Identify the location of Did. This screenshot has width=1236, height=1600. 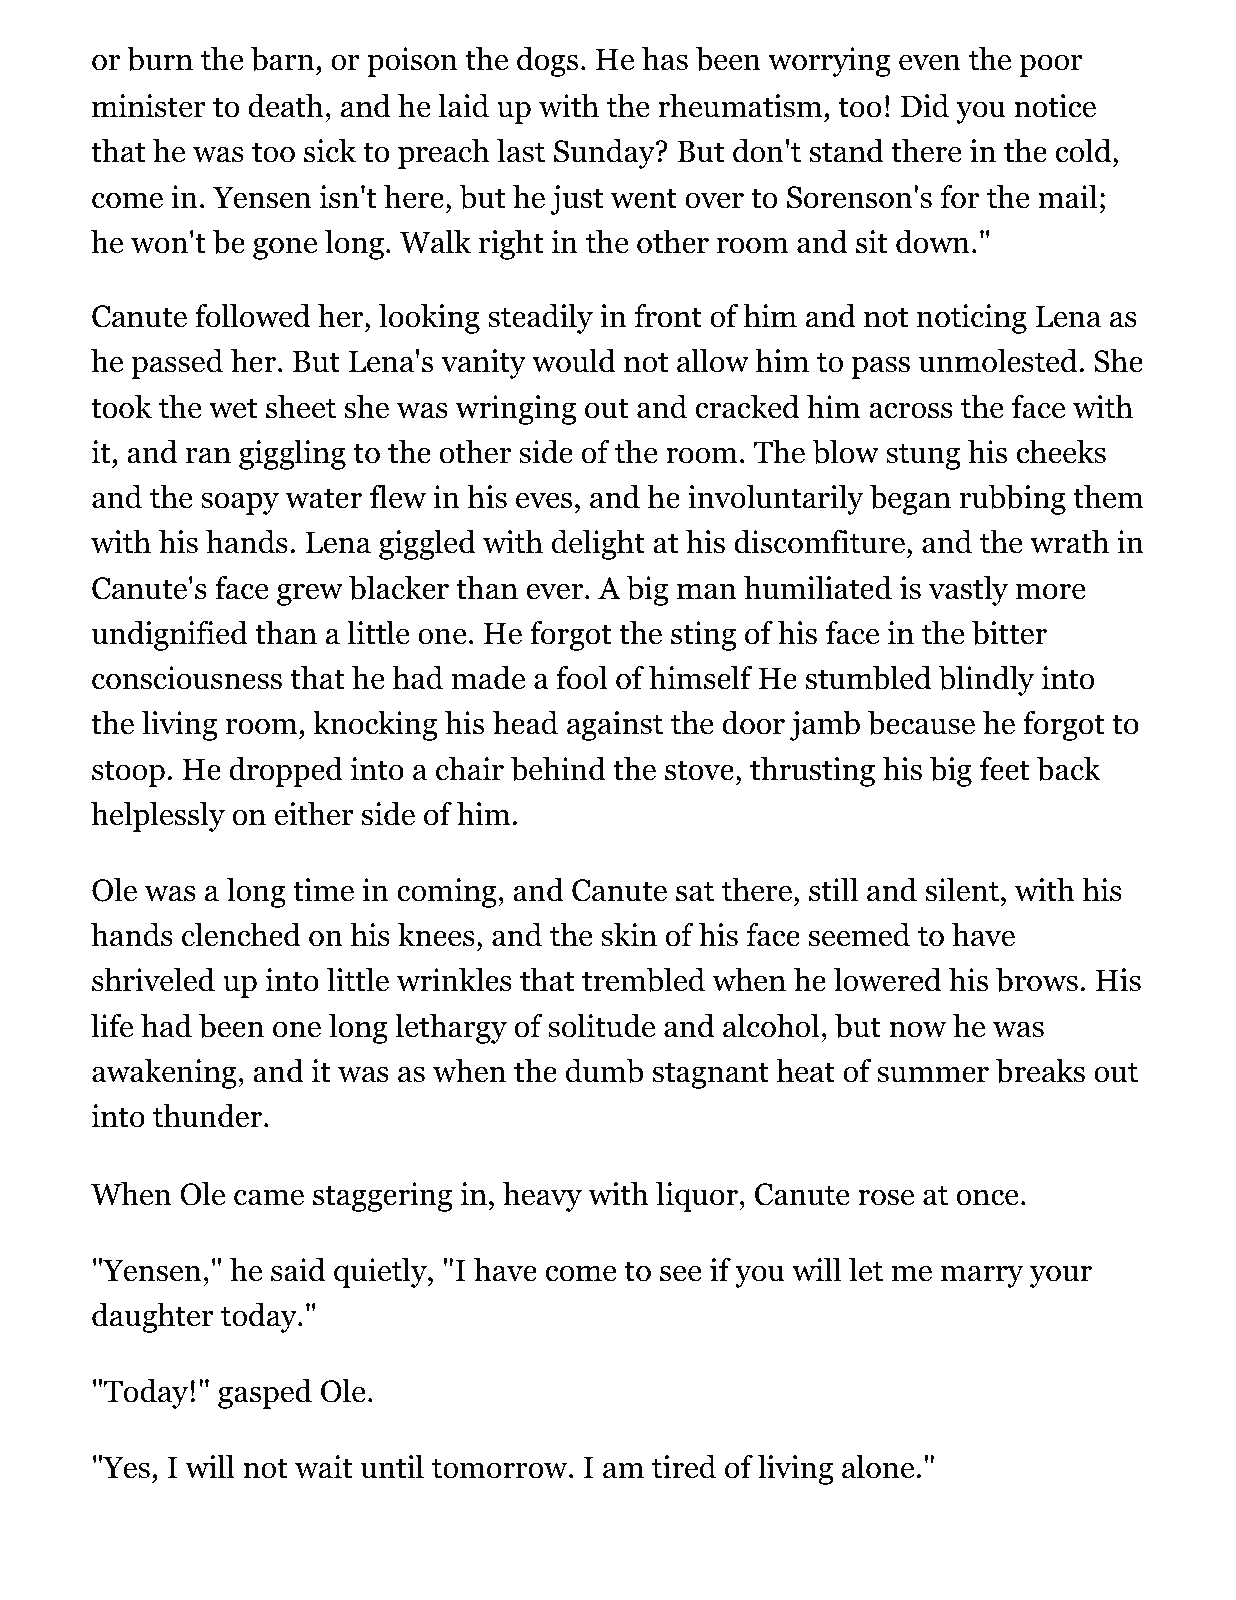
(925, 106).
